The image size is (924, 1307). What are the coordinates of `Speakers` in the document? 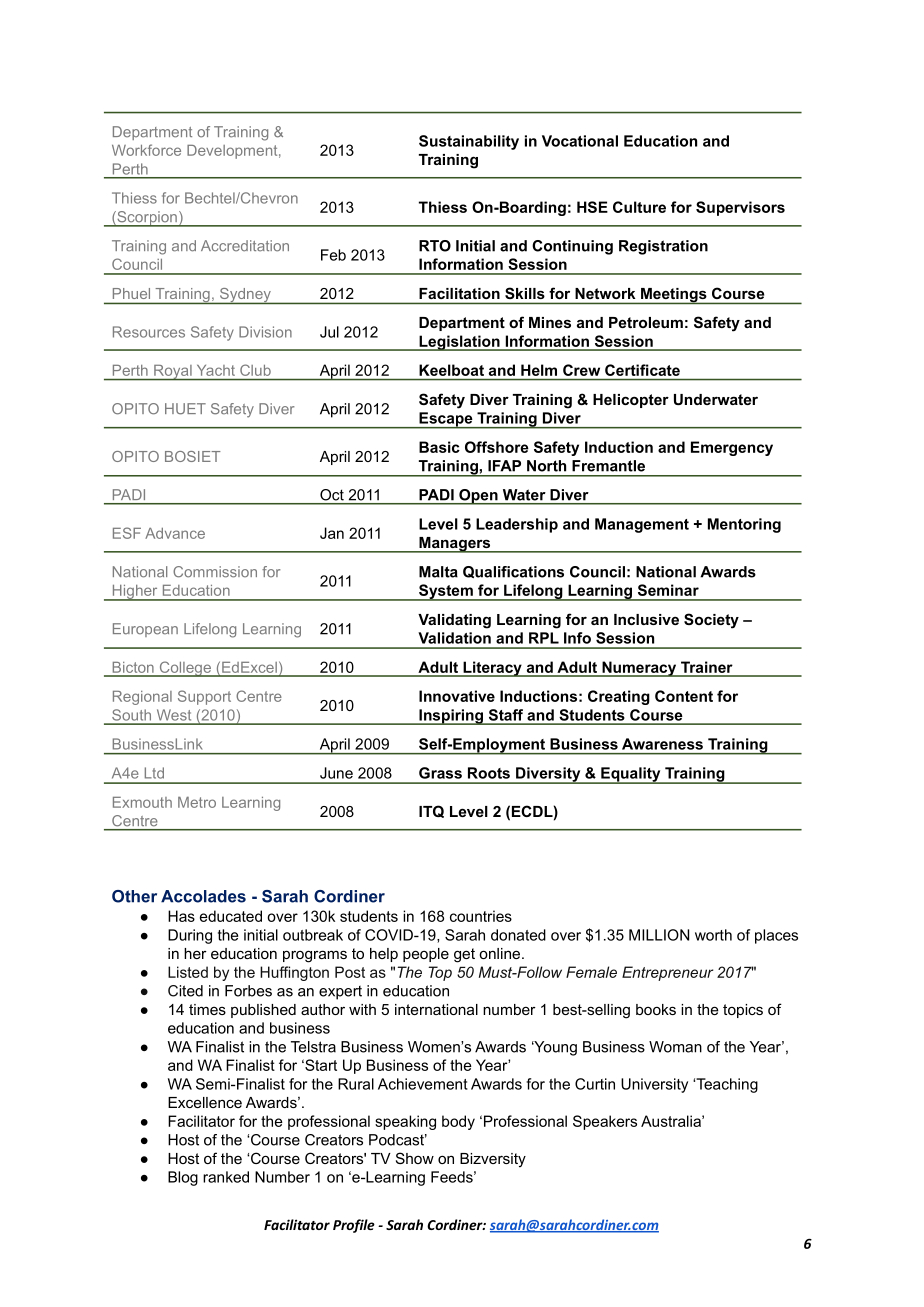 It's located at (605, 1122).
